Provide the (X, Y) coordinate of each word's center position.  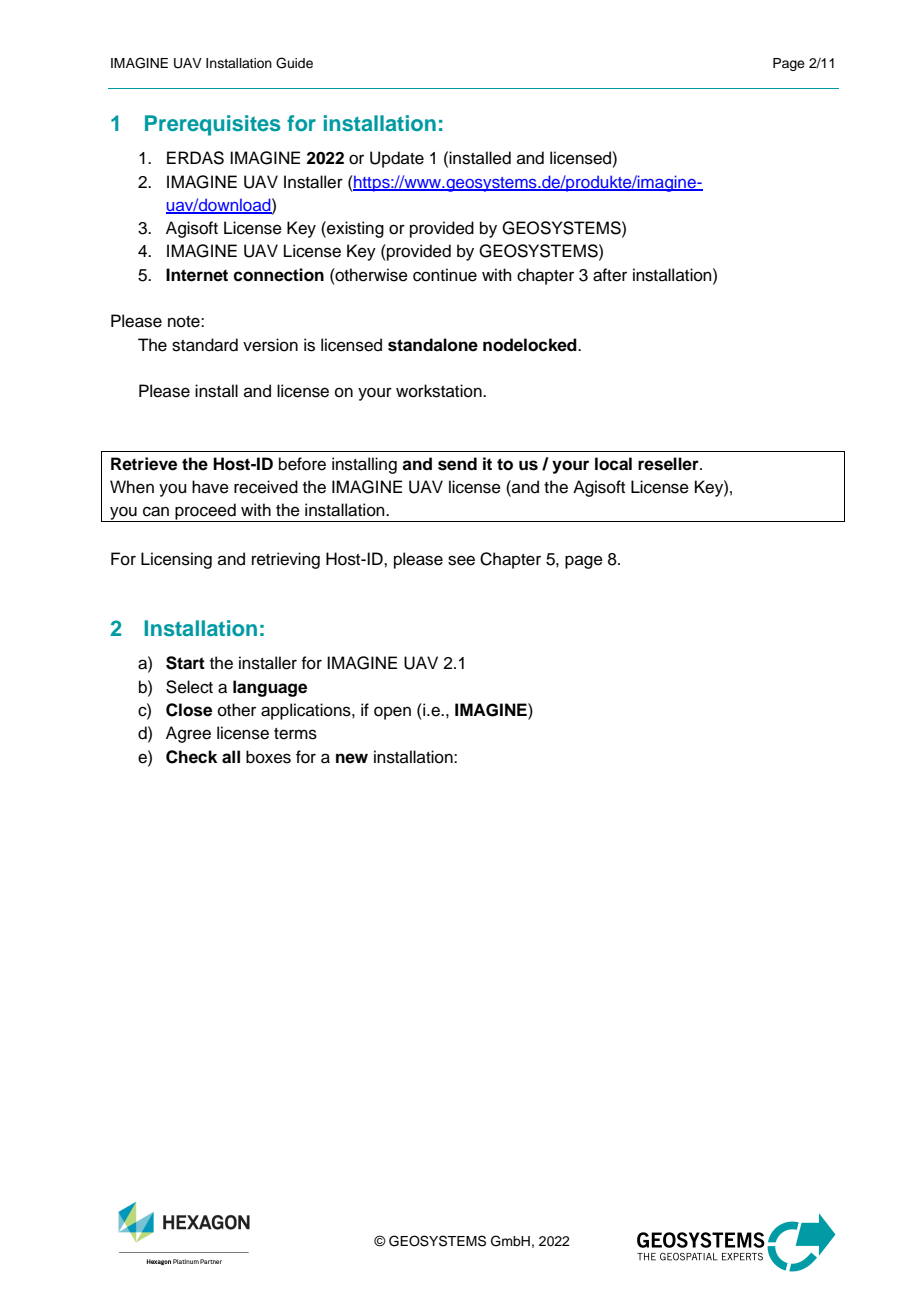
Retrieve (144, 464)
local (613, 464)
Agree (188, 734)
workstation (440, 391)
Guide (294, 63)
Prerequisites (213, 125)
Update (397, 159)
